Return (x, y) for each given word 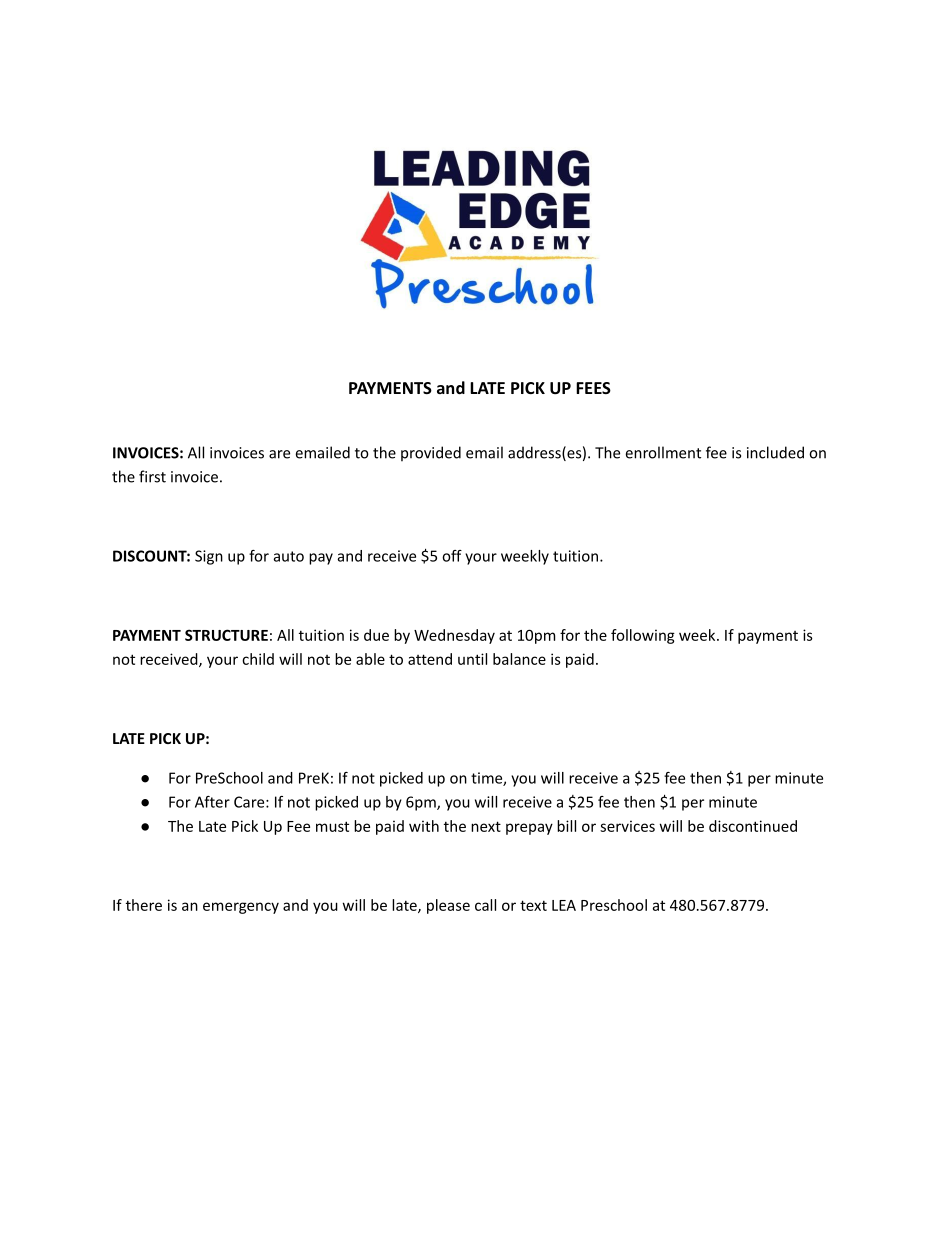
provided (431, 453)
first (152, 476)
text (533, 905)
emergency (241, 908)
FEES (593, 388)
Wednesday (454, 636)
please (448, 906)
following (643, 636)
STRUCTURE (226, 635)
